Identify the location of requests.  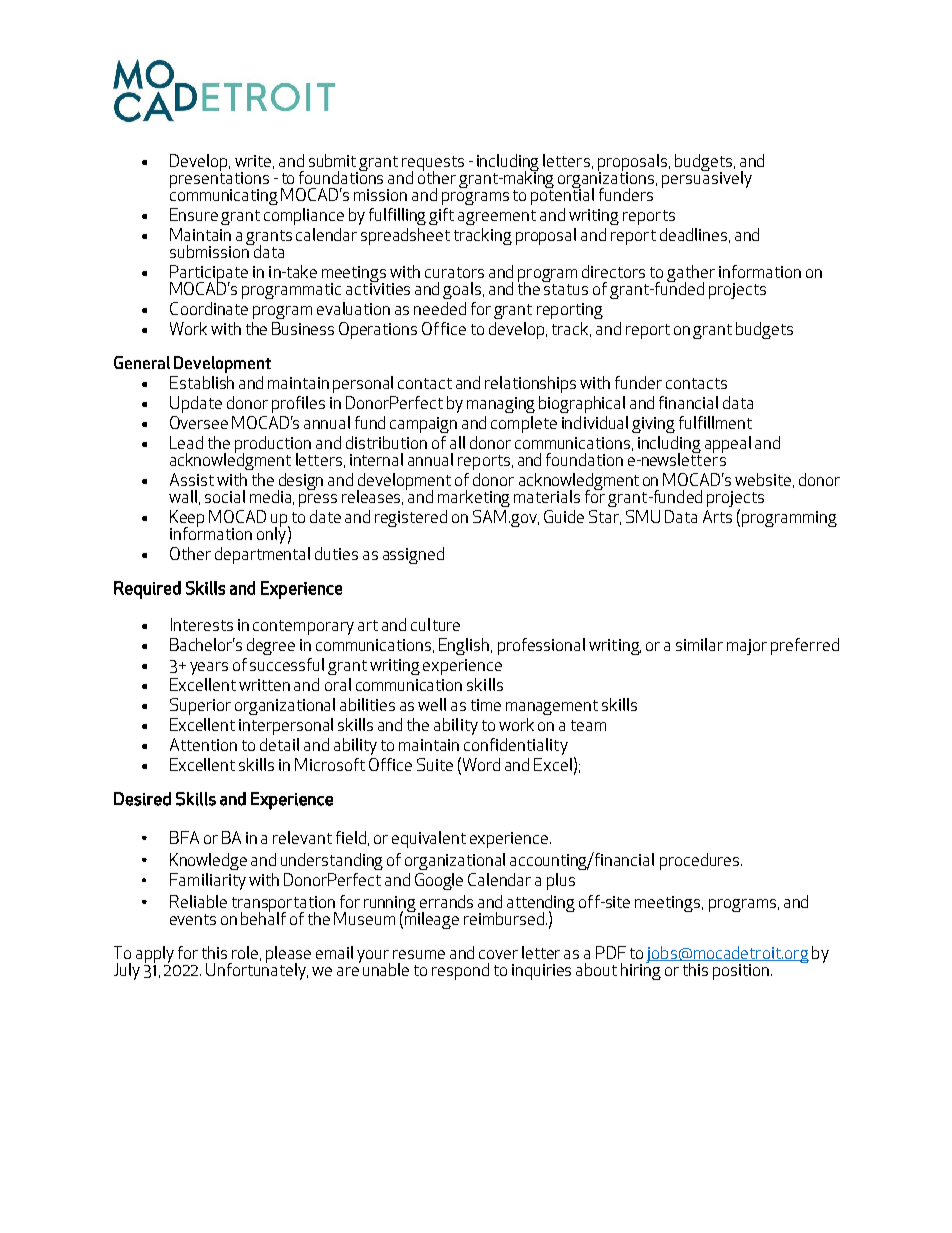
(433, 164).
